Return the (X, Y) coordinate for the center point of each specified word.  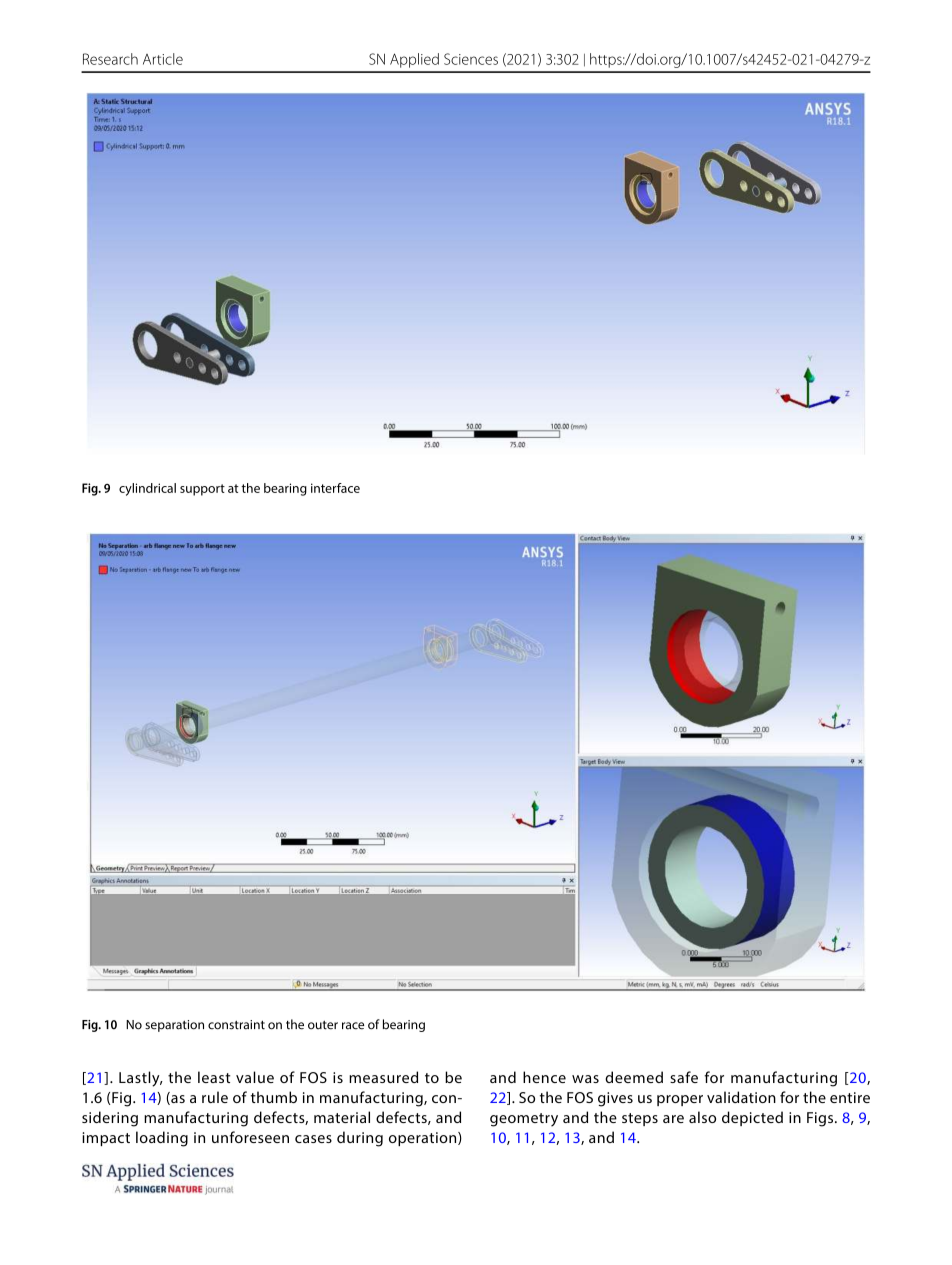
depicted (752, 1118)
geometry (524, 1120)
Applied (414, 60)
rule (215, 1097)
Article (163, 59)
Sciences (471, 59)
